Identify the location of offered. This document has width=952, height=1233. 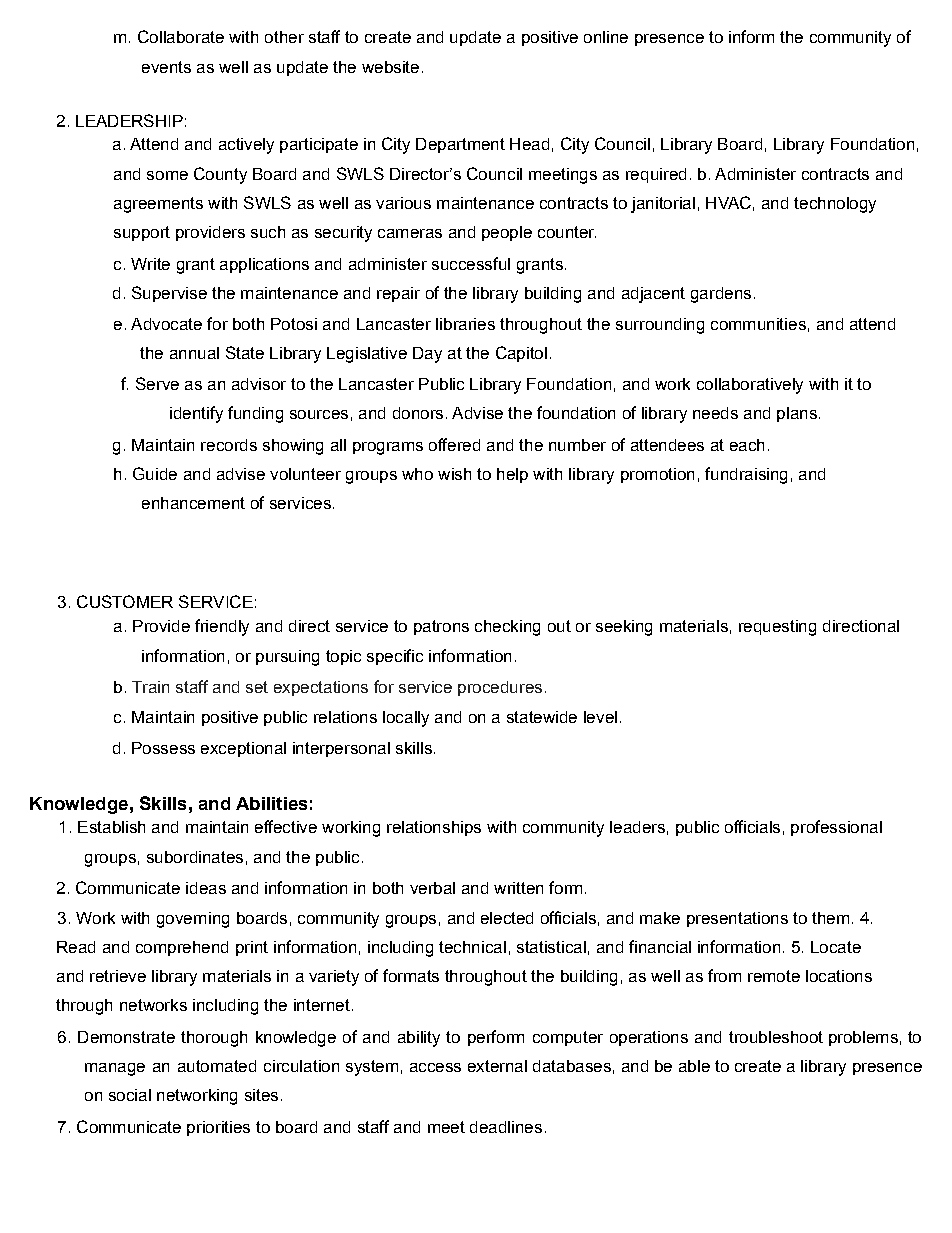
(454, 444).
